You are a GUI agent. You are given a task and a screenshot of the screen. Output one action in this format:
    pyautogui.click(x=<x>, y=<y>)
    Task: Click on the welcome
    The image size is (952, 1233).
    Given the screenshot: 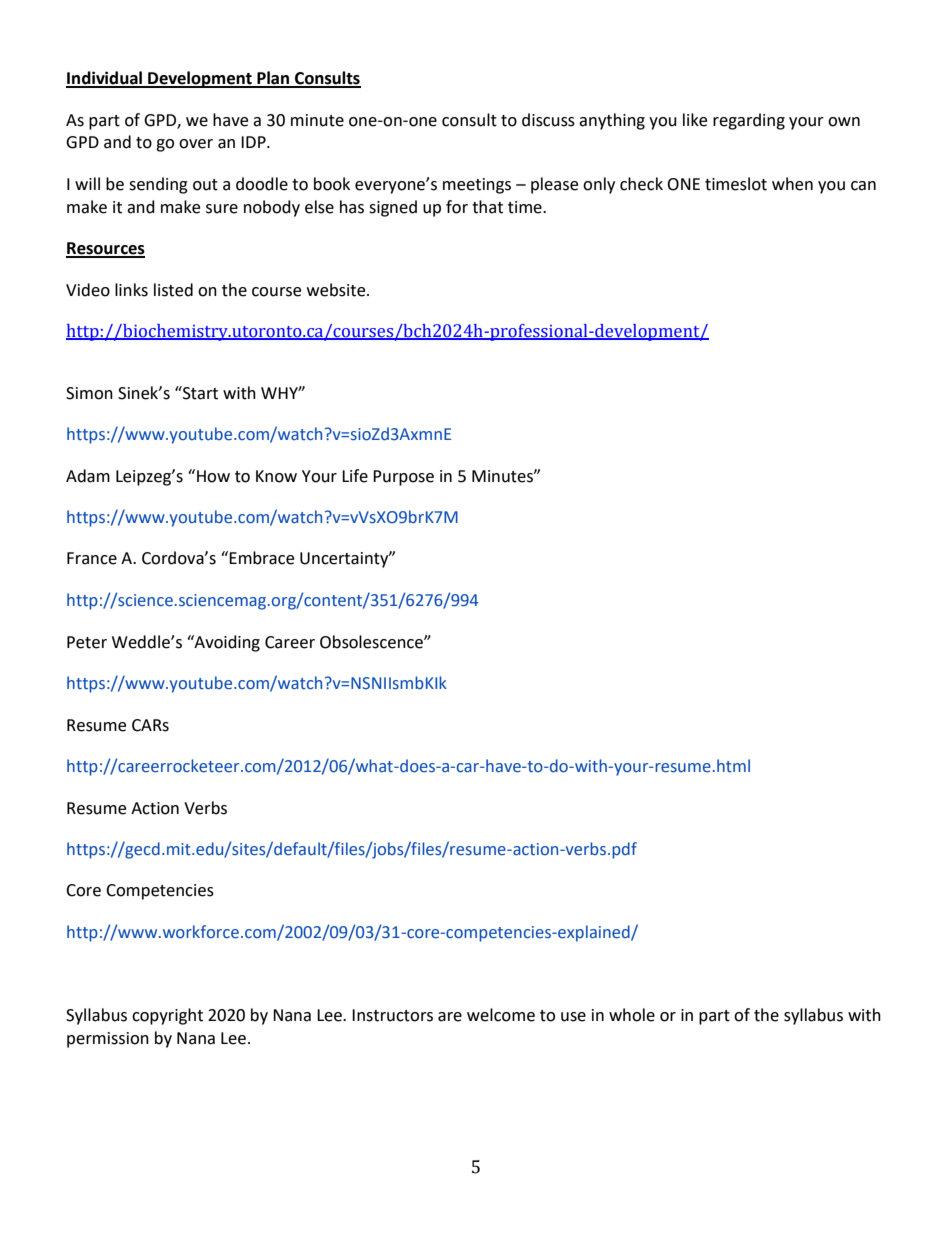 What is the action you would take?
    pyautogui.click(x=501, y=1015)
